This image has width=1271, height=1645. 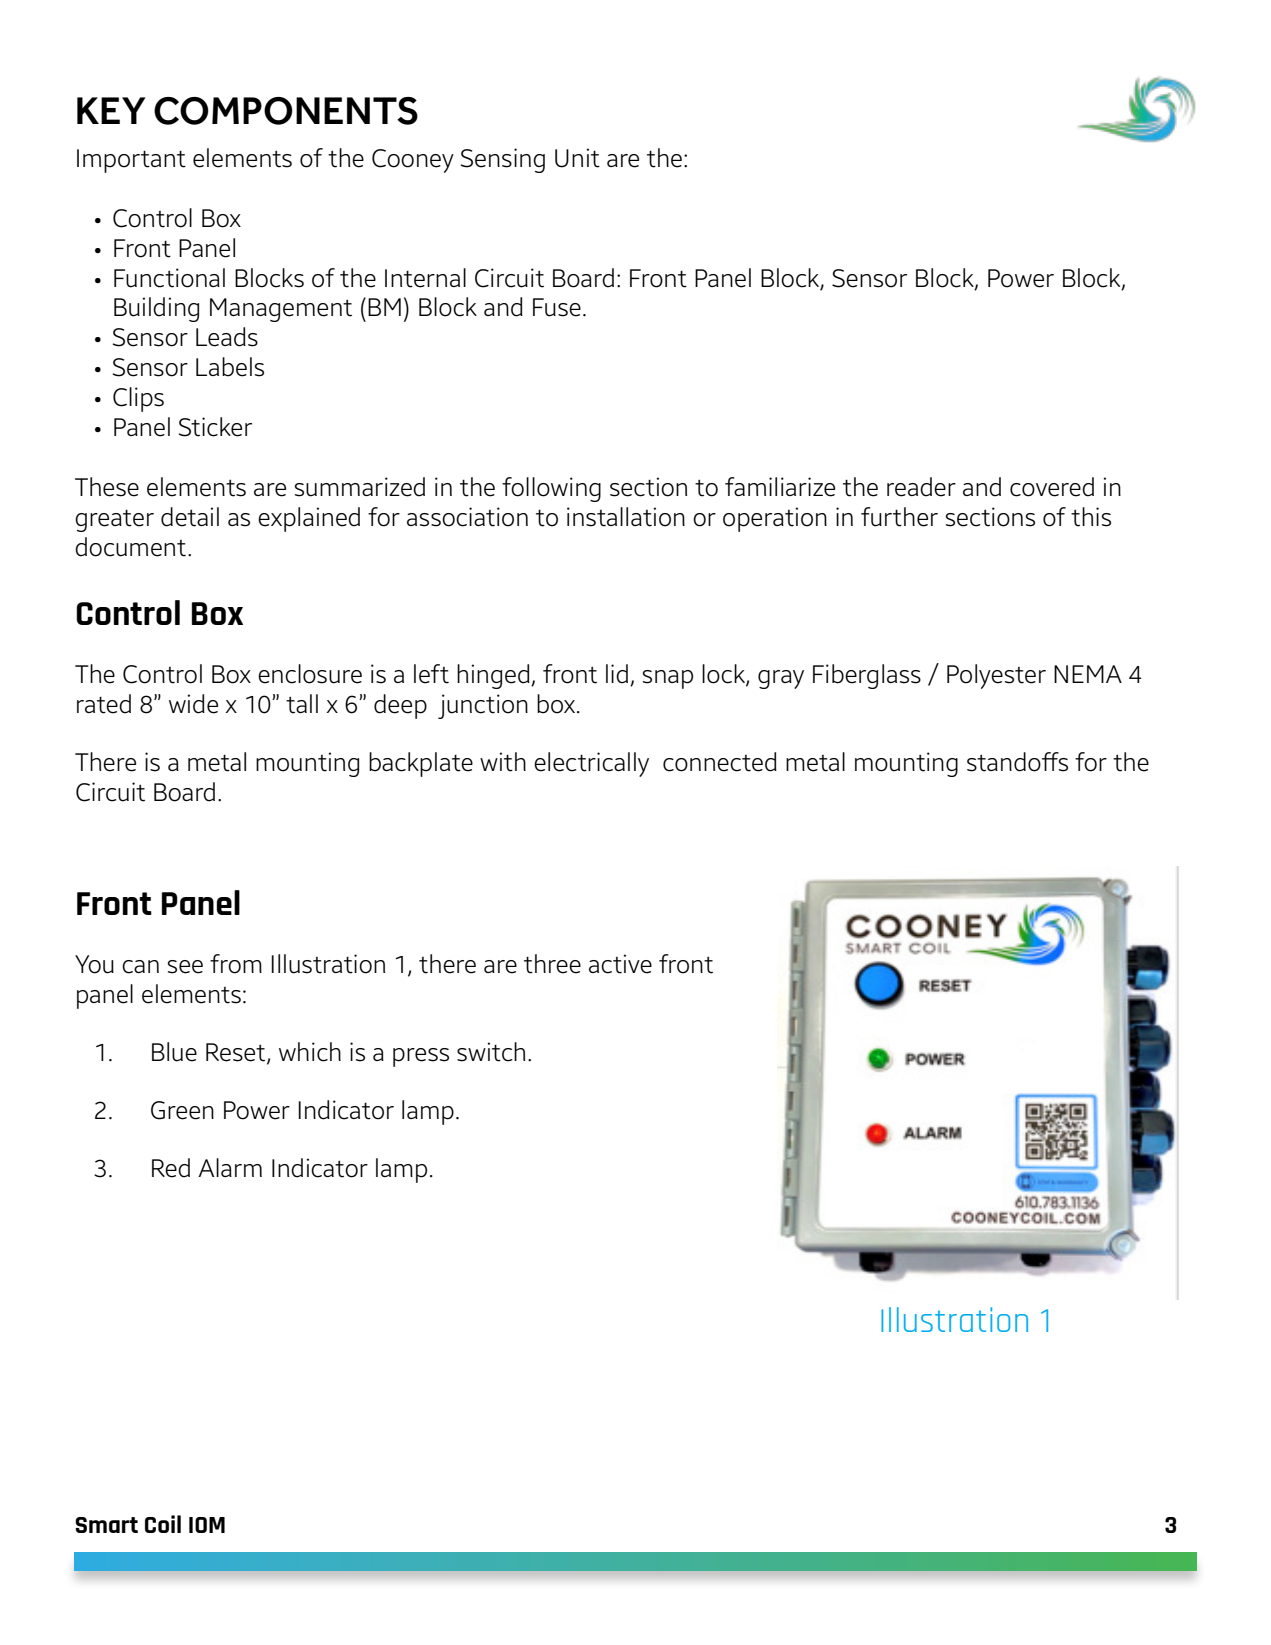 What do you see at coordinates (491, 1052) in the image?
I see `switch` at bounding box center [491, 1052].
